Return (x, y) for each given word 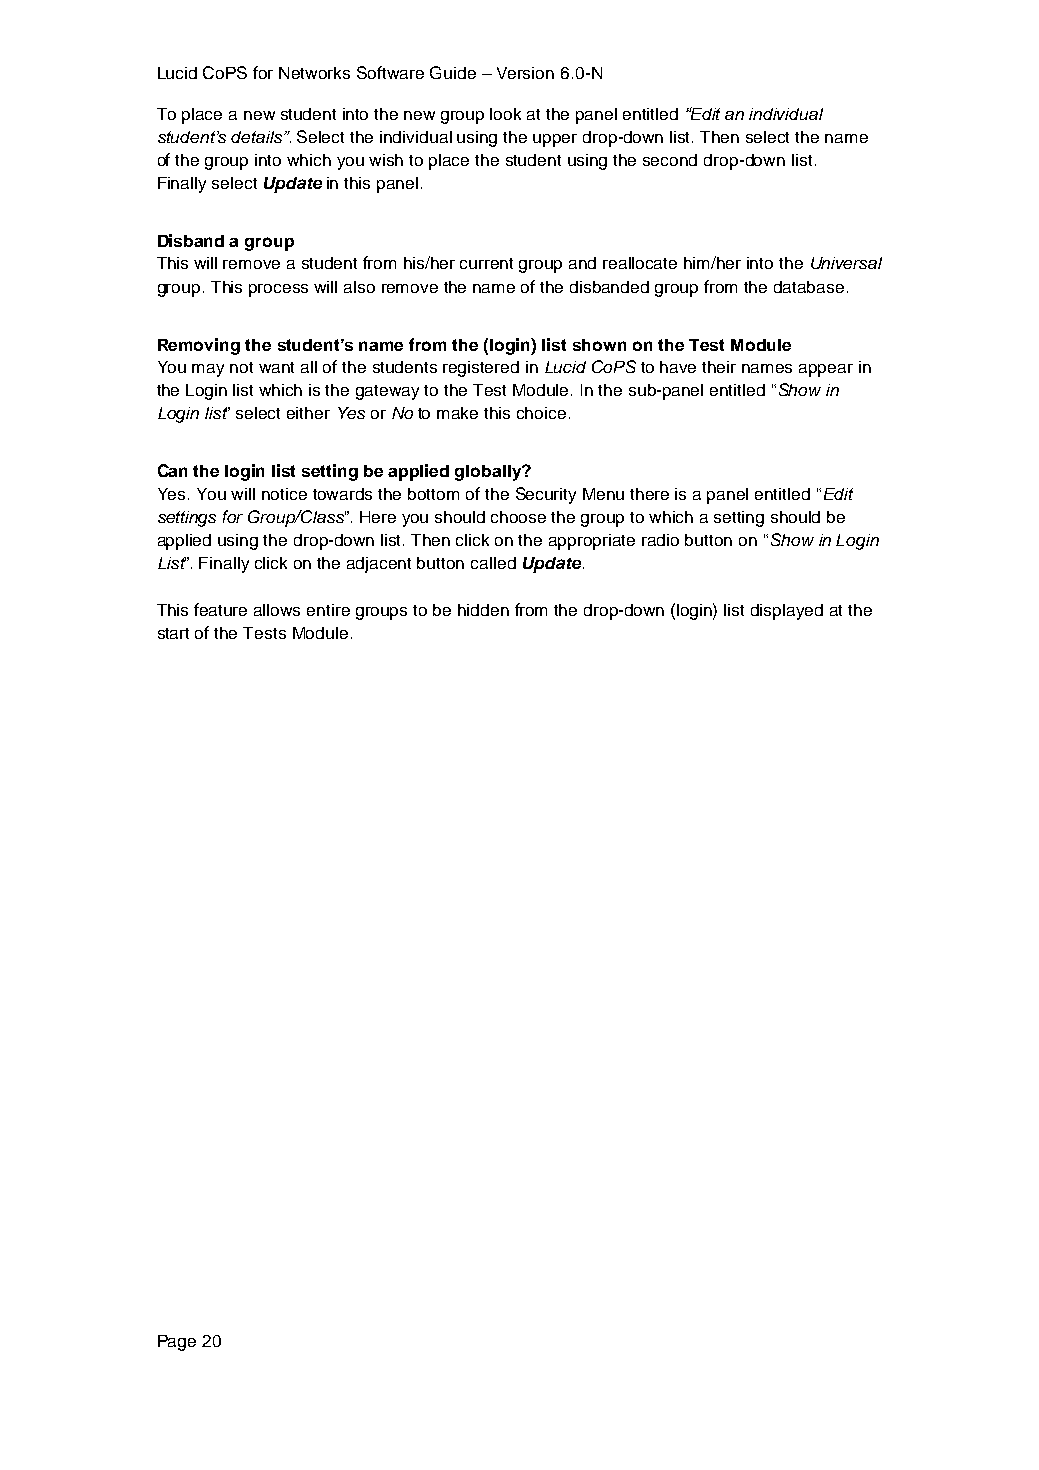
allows (277, 610)
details (258, 137)
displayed (787, 612)
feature (220, 609)
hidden (483, 610)
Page (177, 1343)
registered (481, 369)
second (670, 160)
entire (328, 610)
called (493, 563)
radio (660, 540)
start (173, 633)
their (719, 367)
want (276, 367)
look (505, 114)
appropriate (592, 542)
